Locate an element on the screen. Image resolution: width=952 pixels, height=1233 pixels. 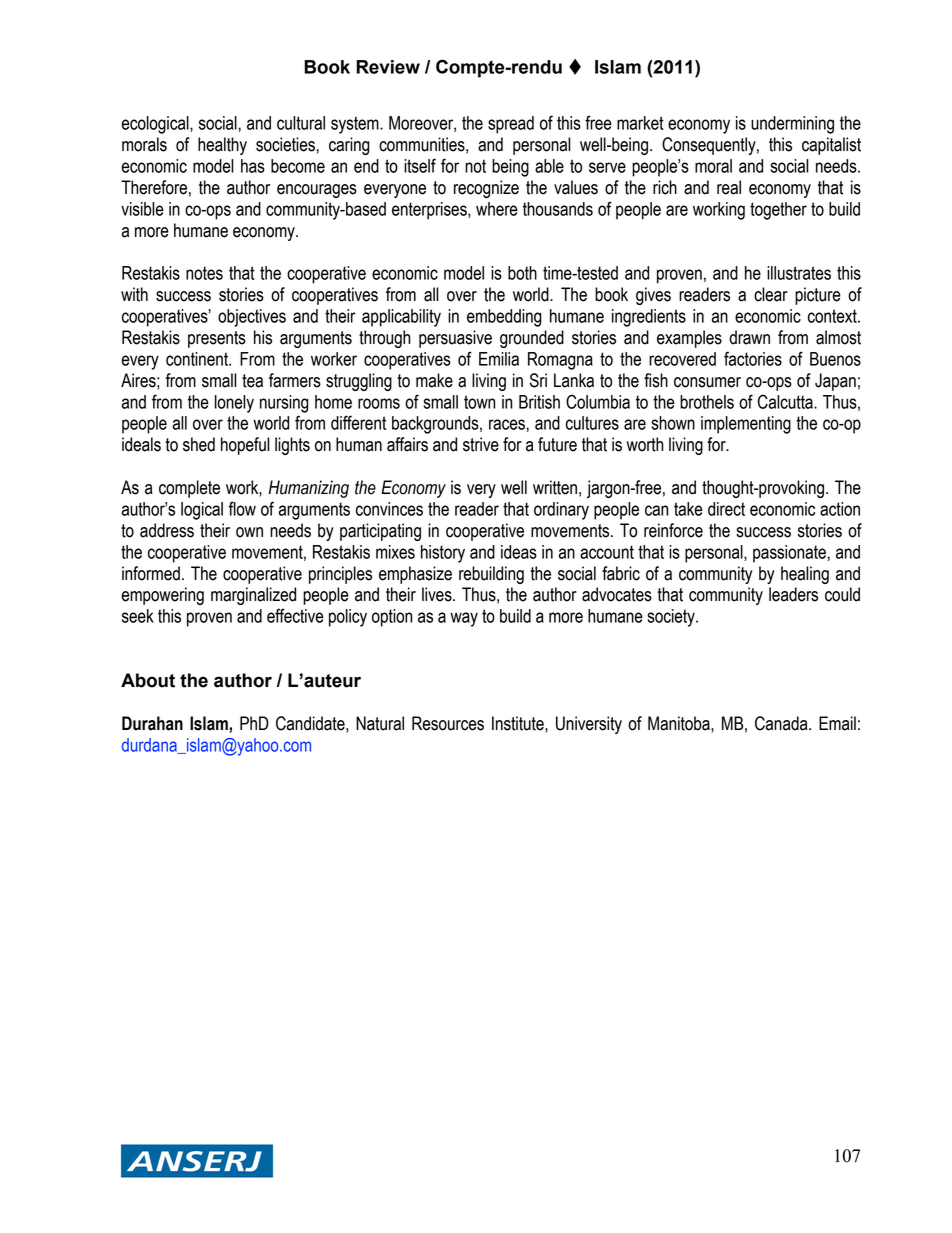
clear is located at coordinates (771, 294).
